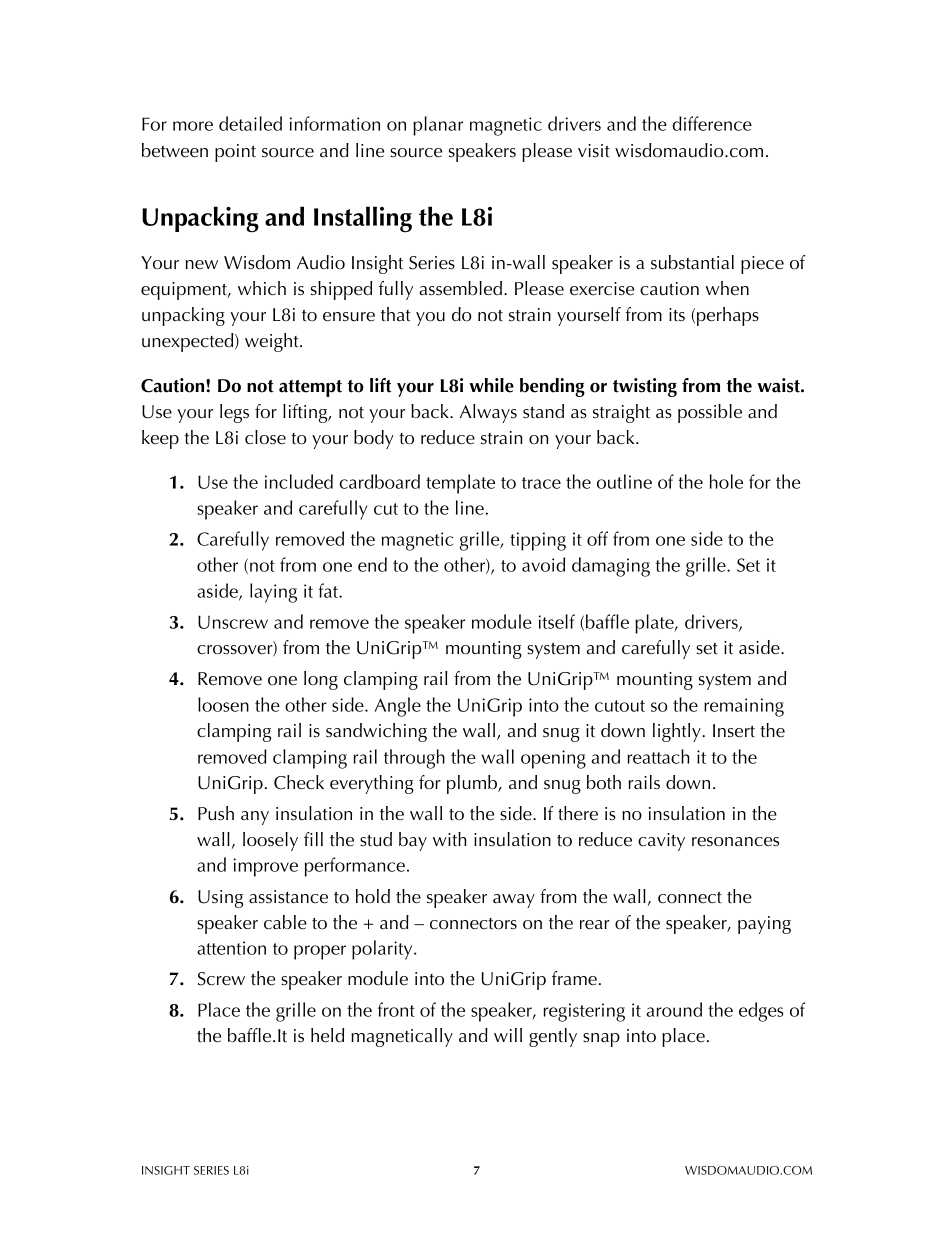  Describe the element at coordinates (492, 385) in the screenshot. I see `while` at that location.
